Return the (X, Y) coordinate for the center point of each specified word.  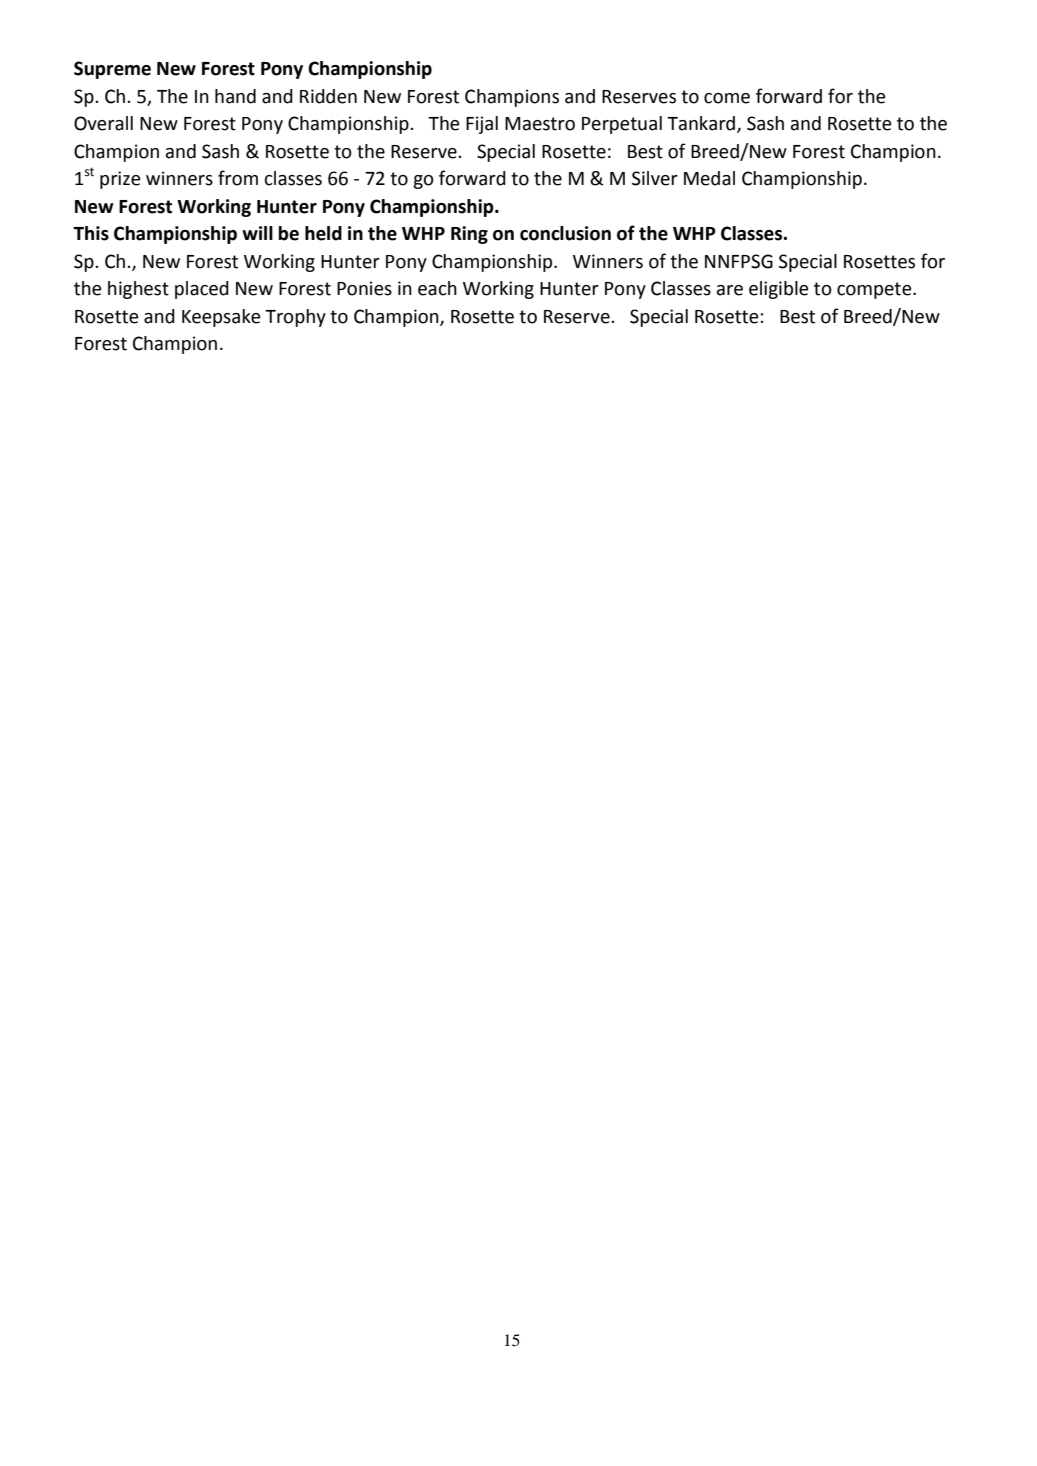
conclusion (565, 233)
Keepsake (221, 318)
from (238, 178)
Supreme (112, 70)
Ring (469, 235)
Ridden (328, 96)
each (437, 288)
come (727, 98)
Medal (709, 178)
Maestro (540, 124)
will (257, 233)
